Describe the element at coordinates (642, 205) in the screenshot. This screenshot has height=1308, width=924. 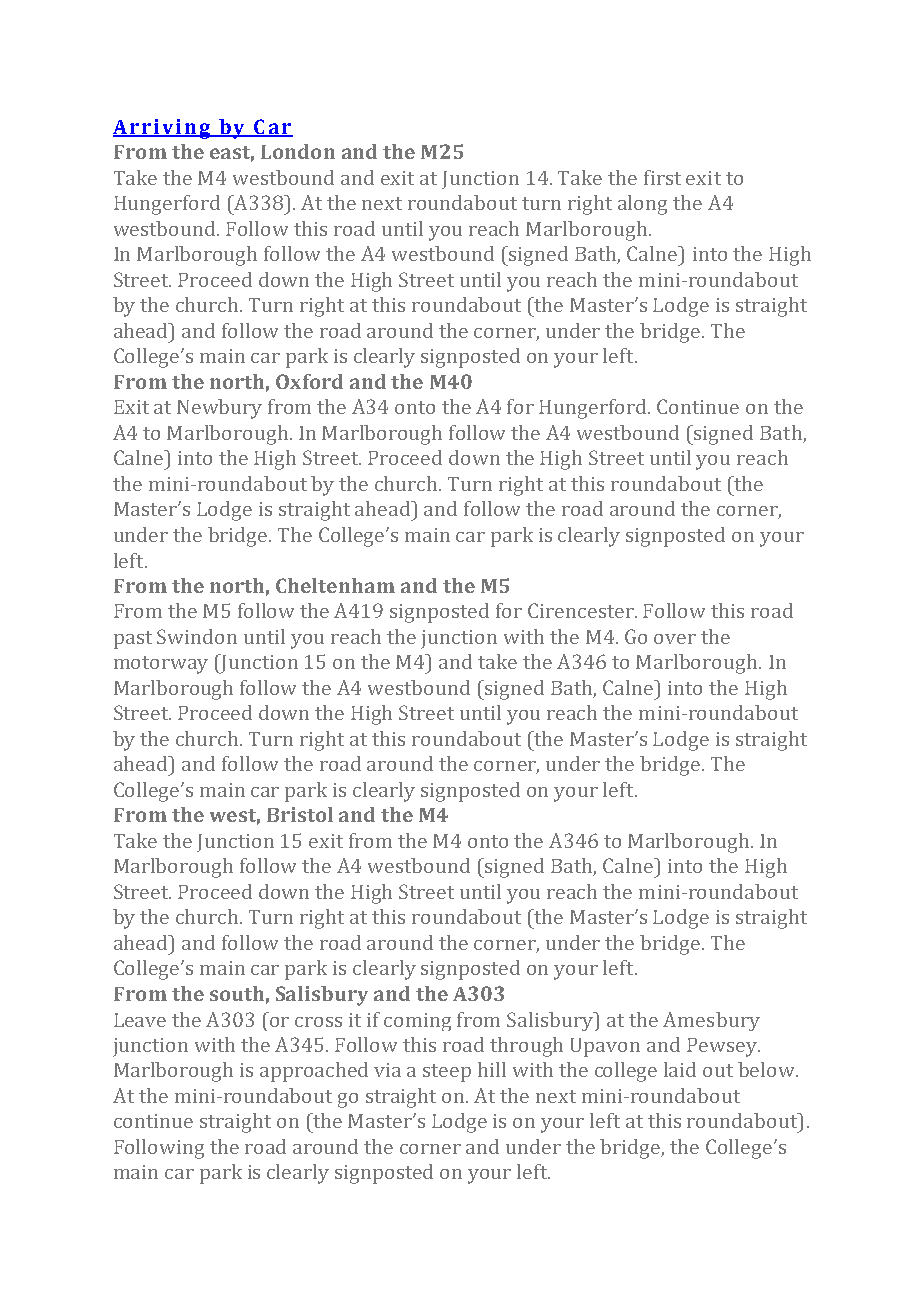
I see `along` at that location.
